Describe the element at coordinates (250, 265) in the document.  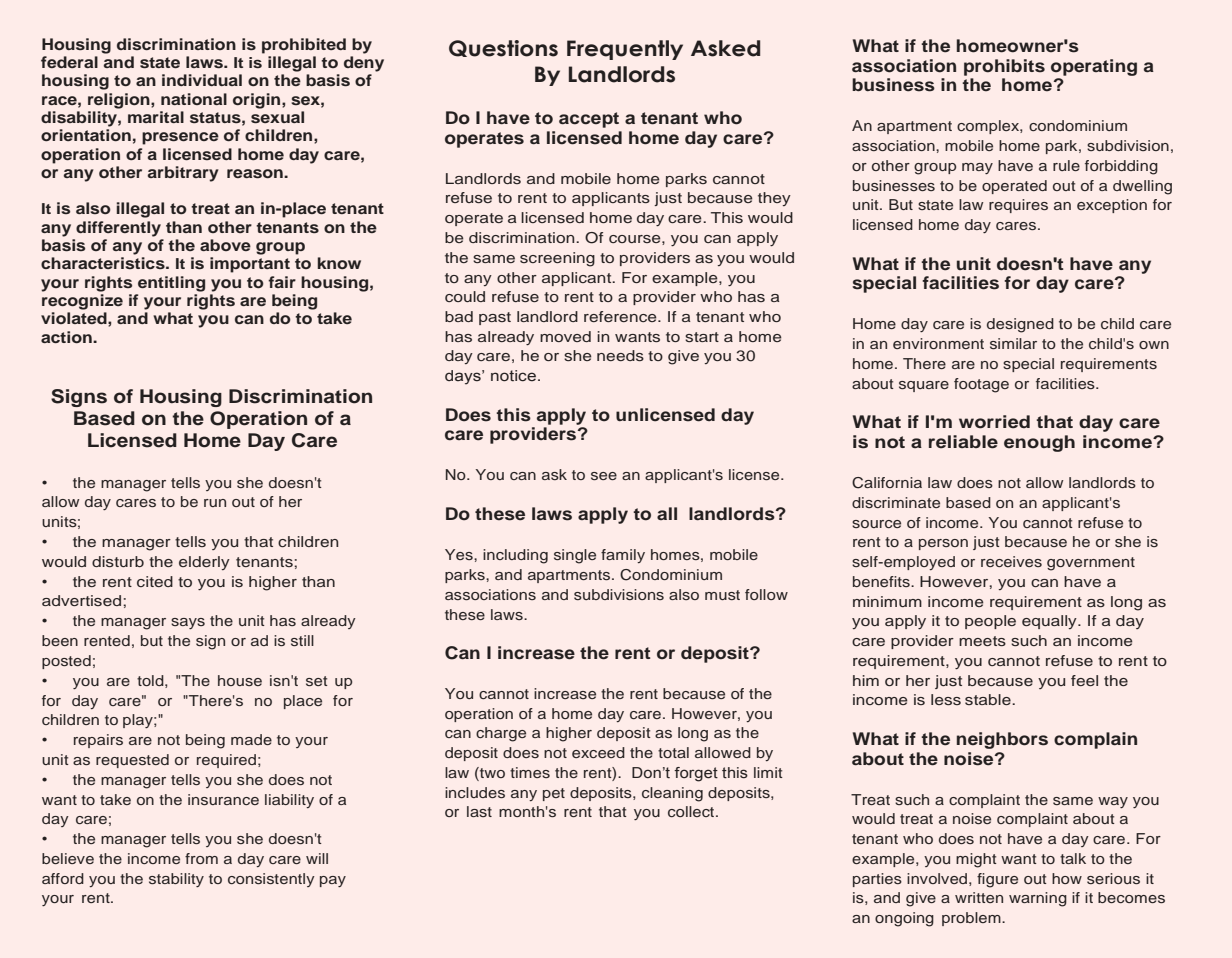
I see `important` at that location.
